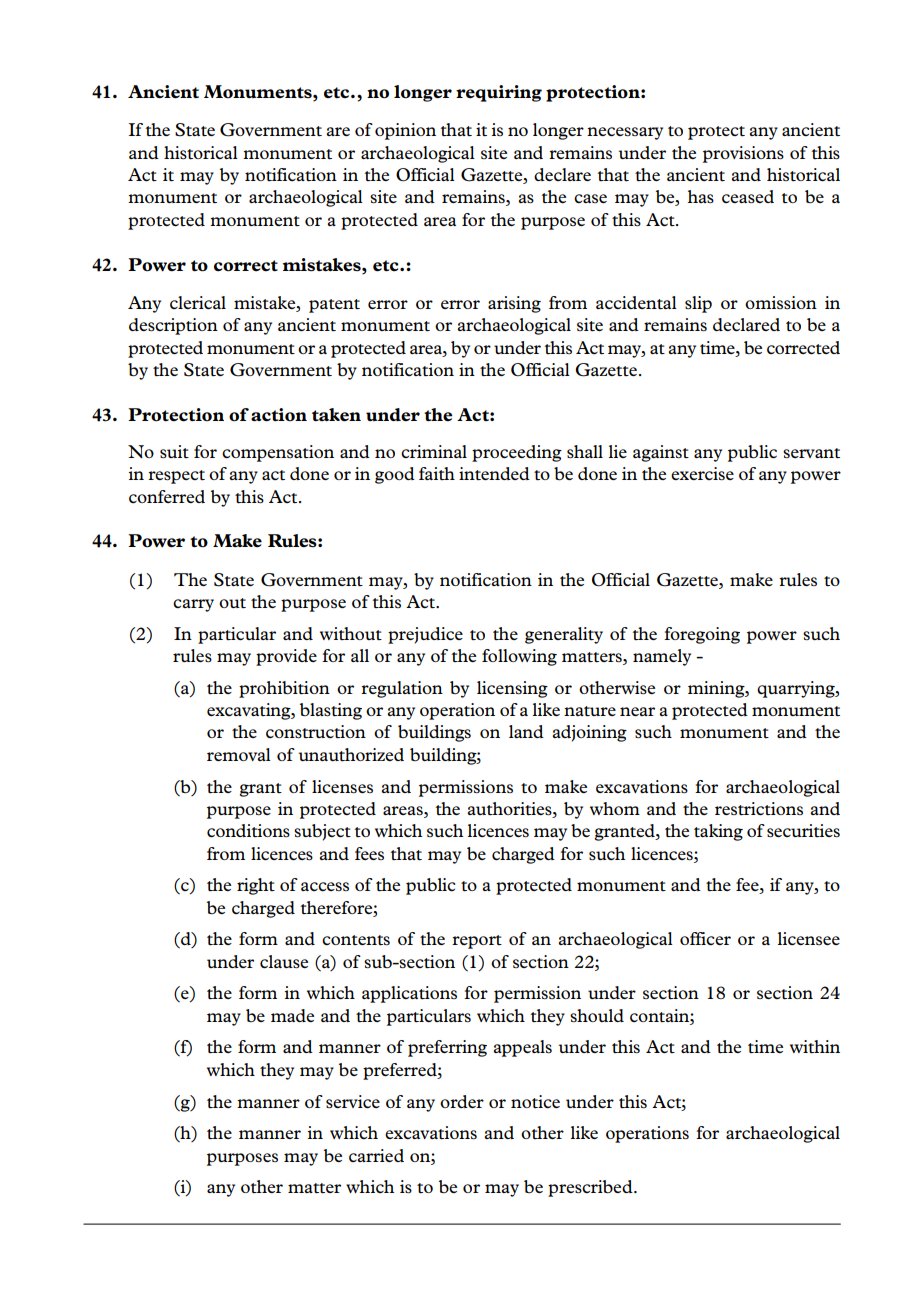 The width and height of the image is (924, 1308). I want to click on foregoing, so click(702, 635).
